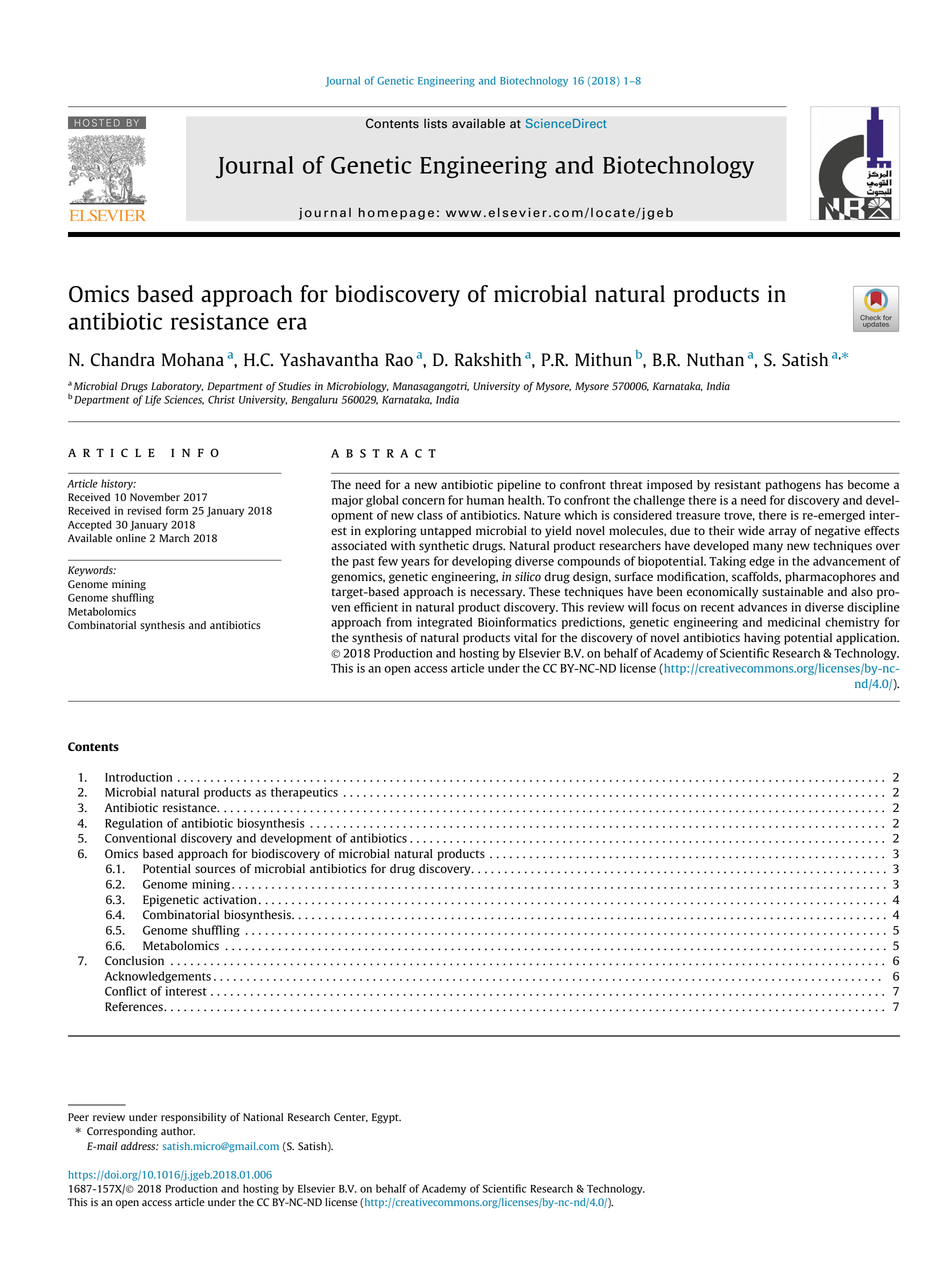 The width and height of the page is (952, 1270). Describe the element at coordinates (386, 1118) in the page. I see `Egypt` at that location.
